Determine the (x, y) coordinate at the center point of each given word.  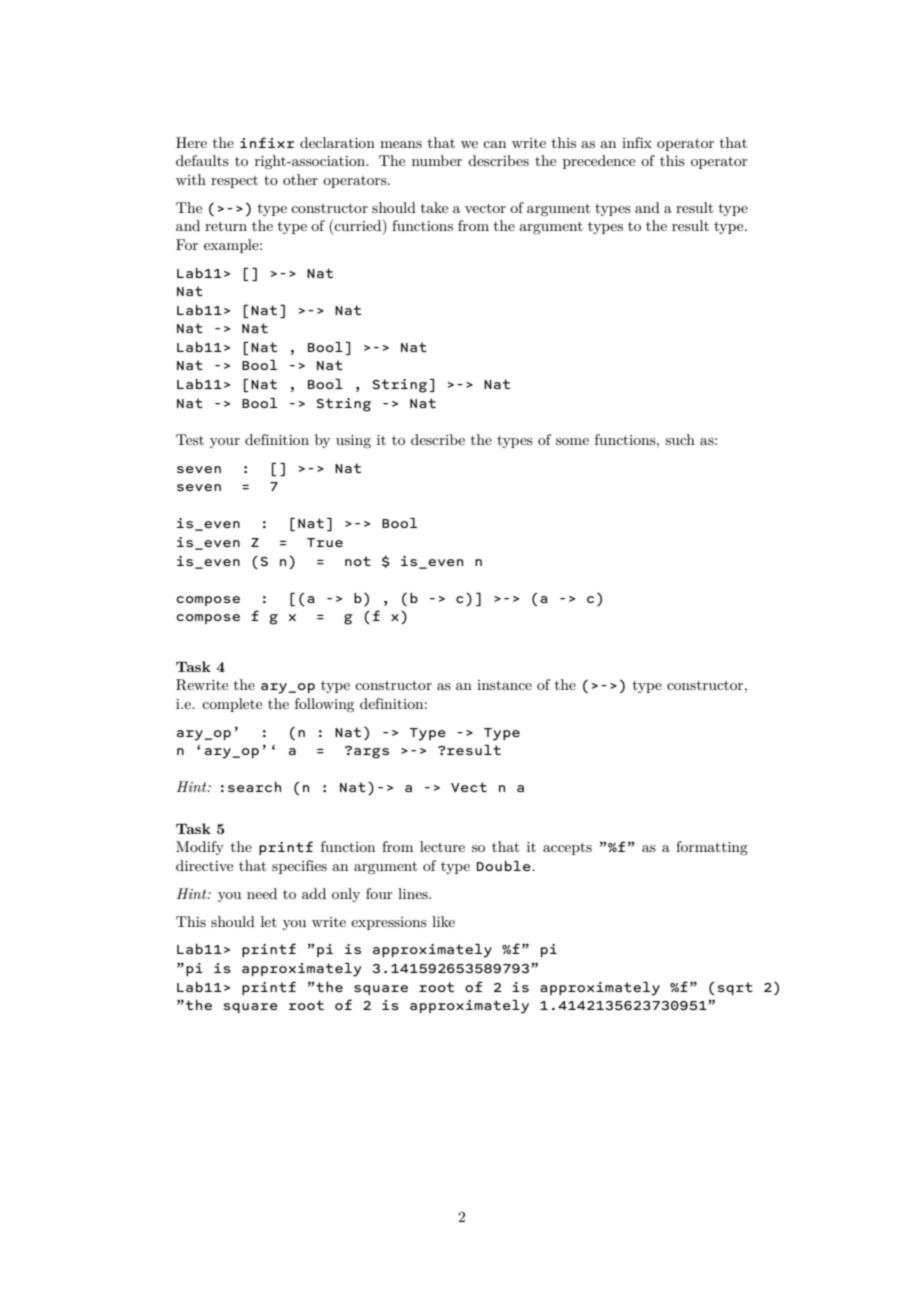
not (358, 561)
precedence (599, 162)
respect (234, 182)
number (437, 160)
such (680, 439)
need (262, 893)
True (325, 542)
